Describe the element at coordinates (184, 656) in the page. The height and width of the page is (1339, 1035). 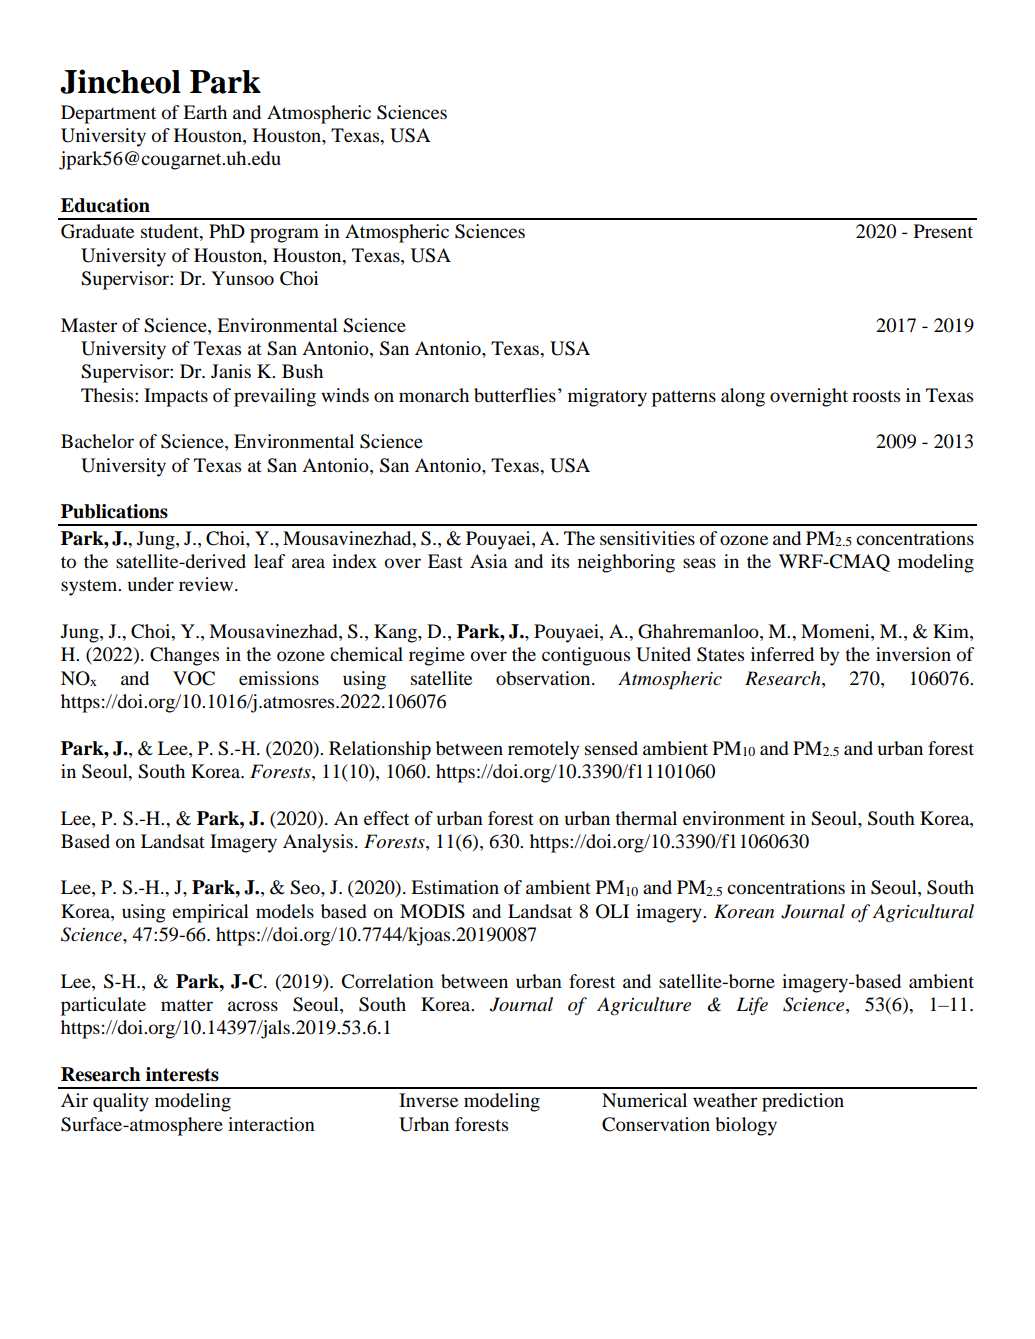
I see `Changes` at that location.
